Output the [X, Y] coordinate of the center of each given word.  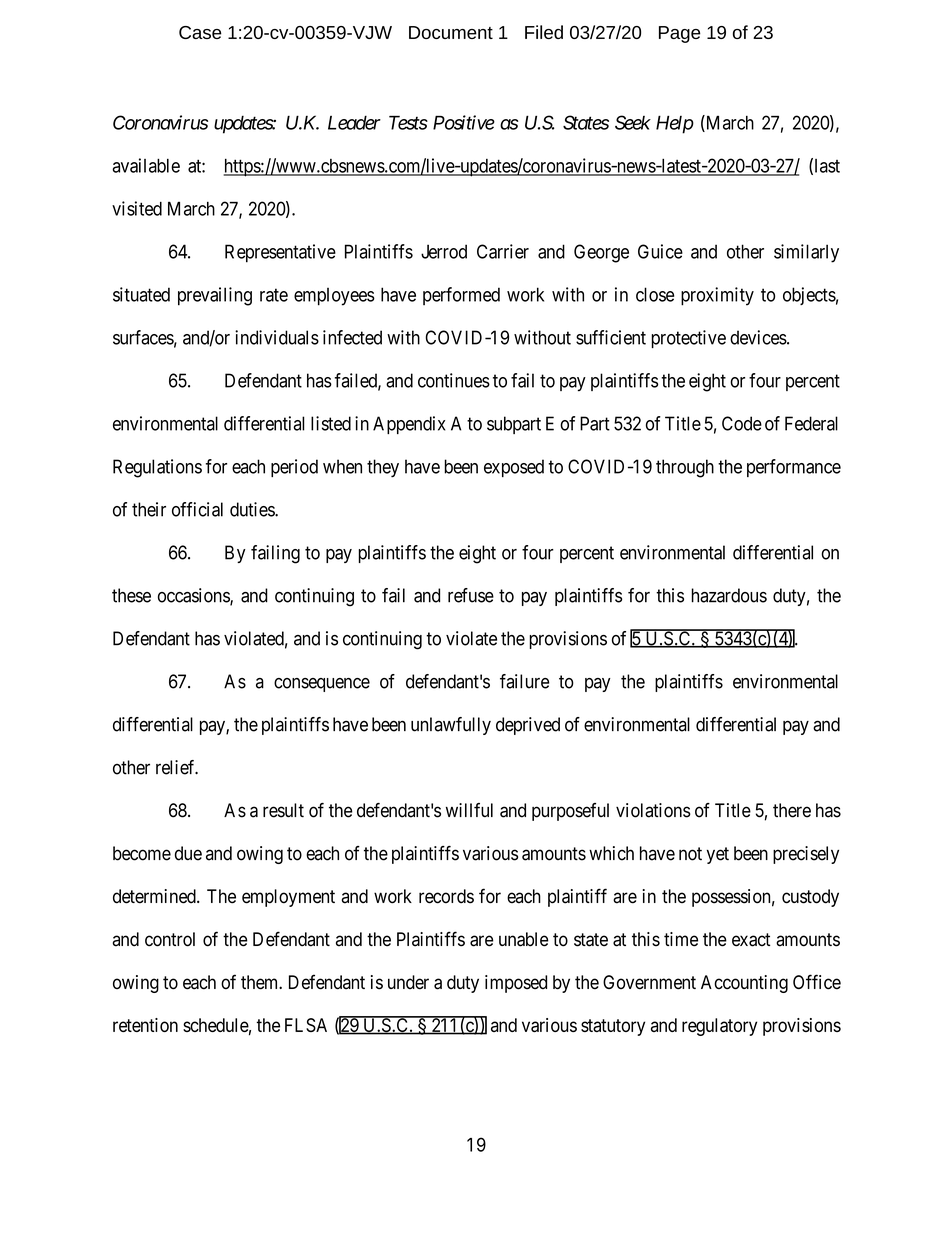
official [197, 509]
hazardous [729, 595]
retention [145, 1025]
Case [200, 32]
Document [451, 32]
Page [680, 34]
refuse [471, 595]
